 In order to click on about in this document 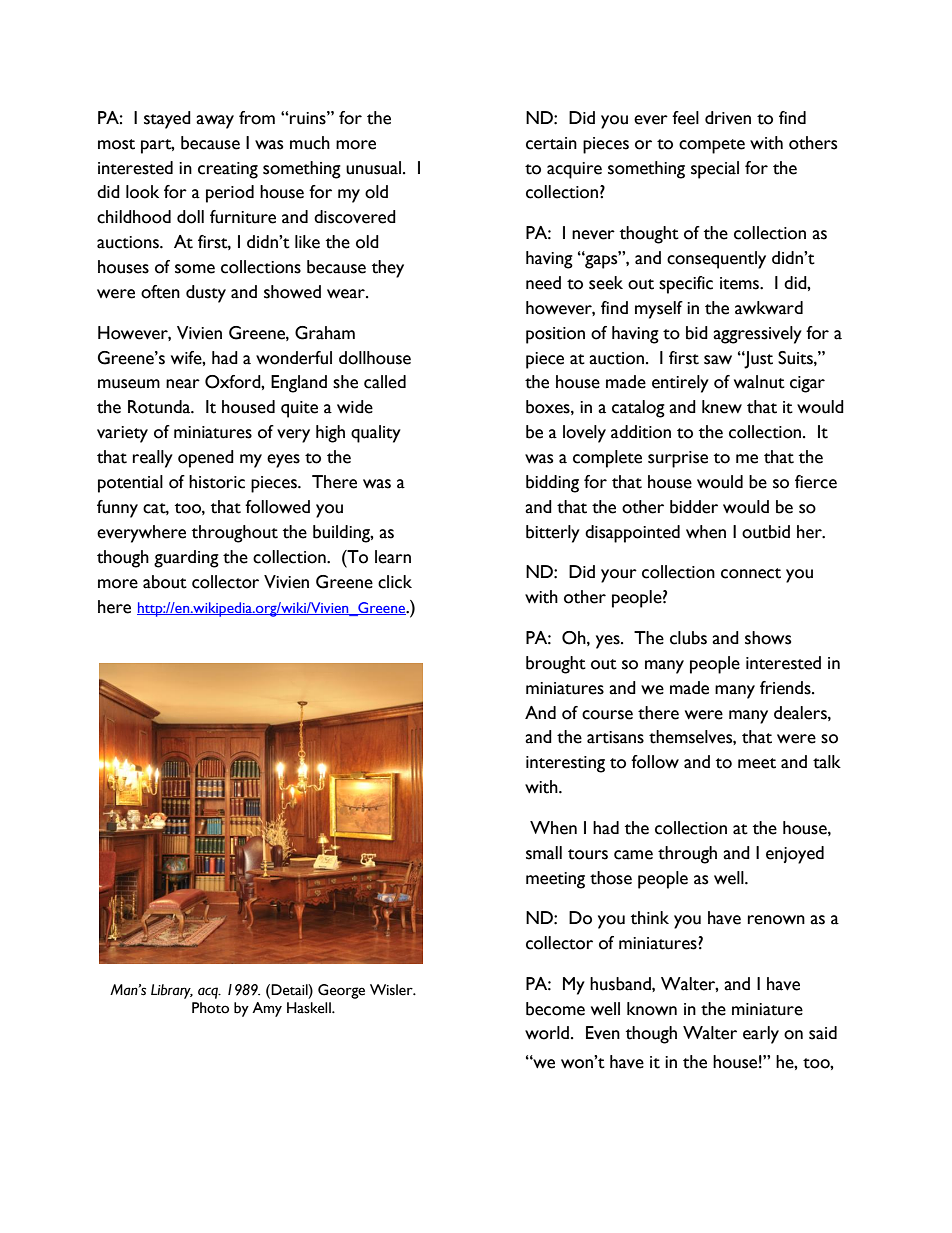, I will do `click(165, 582)`.
